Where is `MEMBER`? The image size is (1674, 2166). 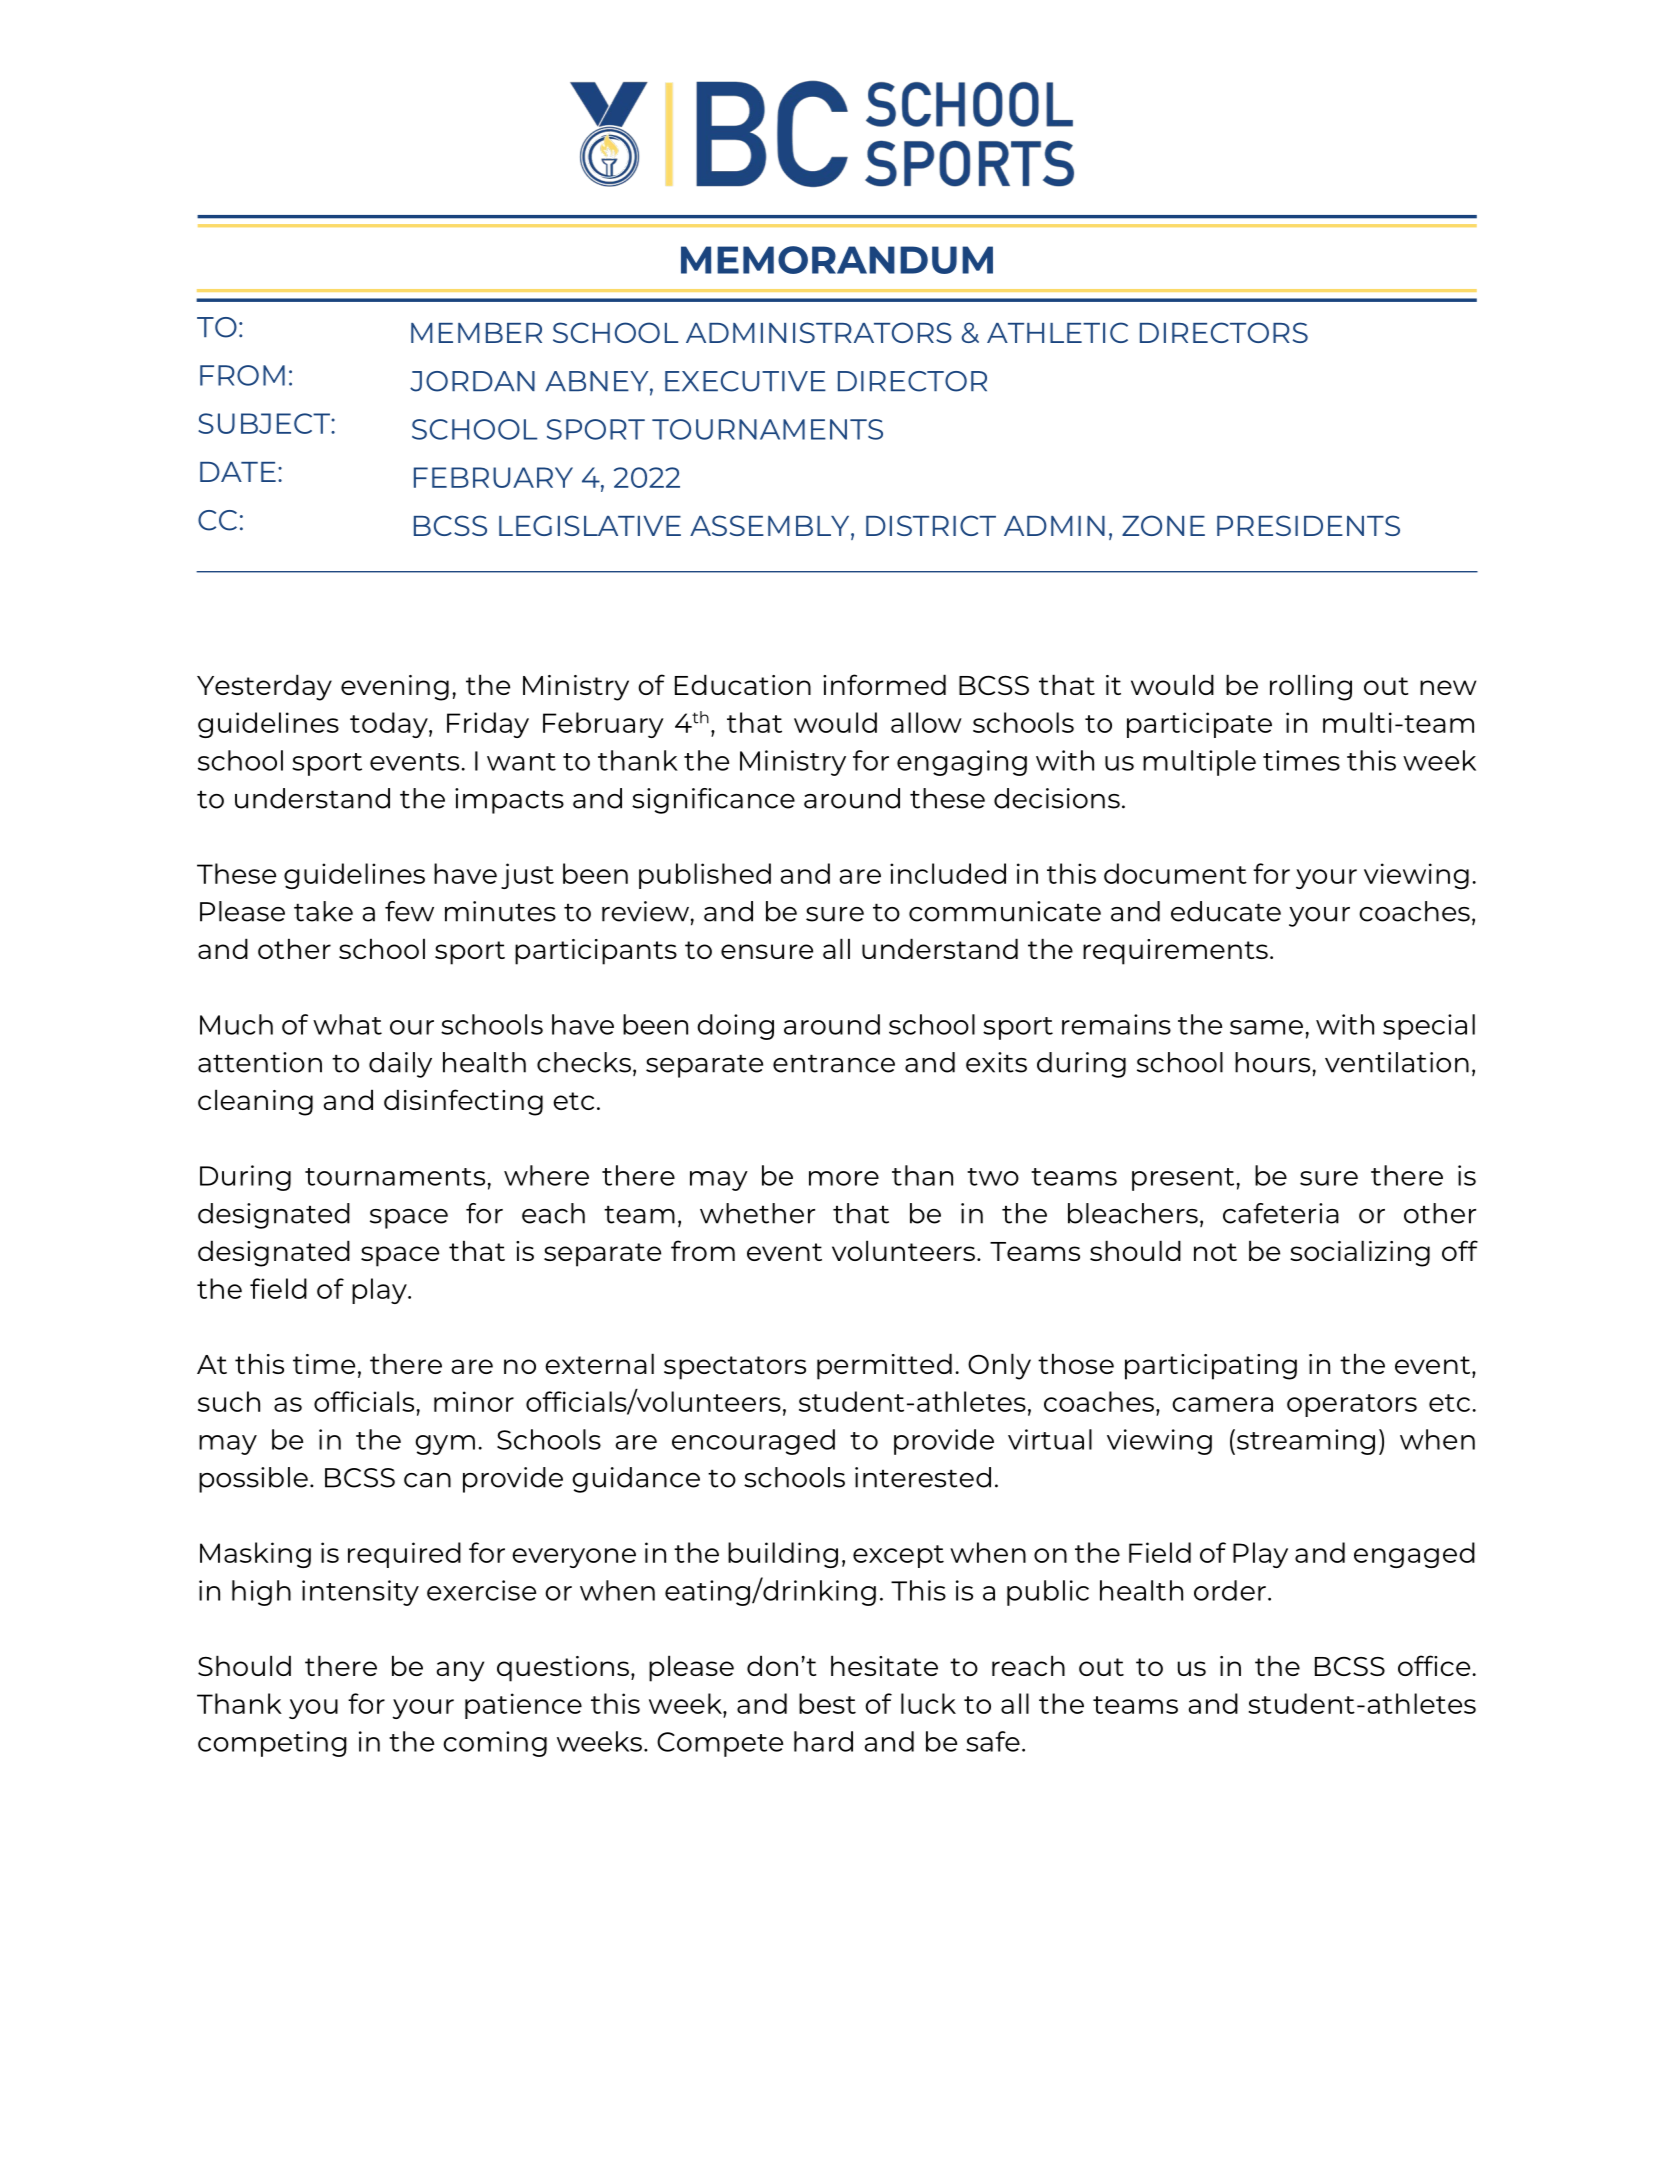 MEMBER is located at coordinates (476, 333).
